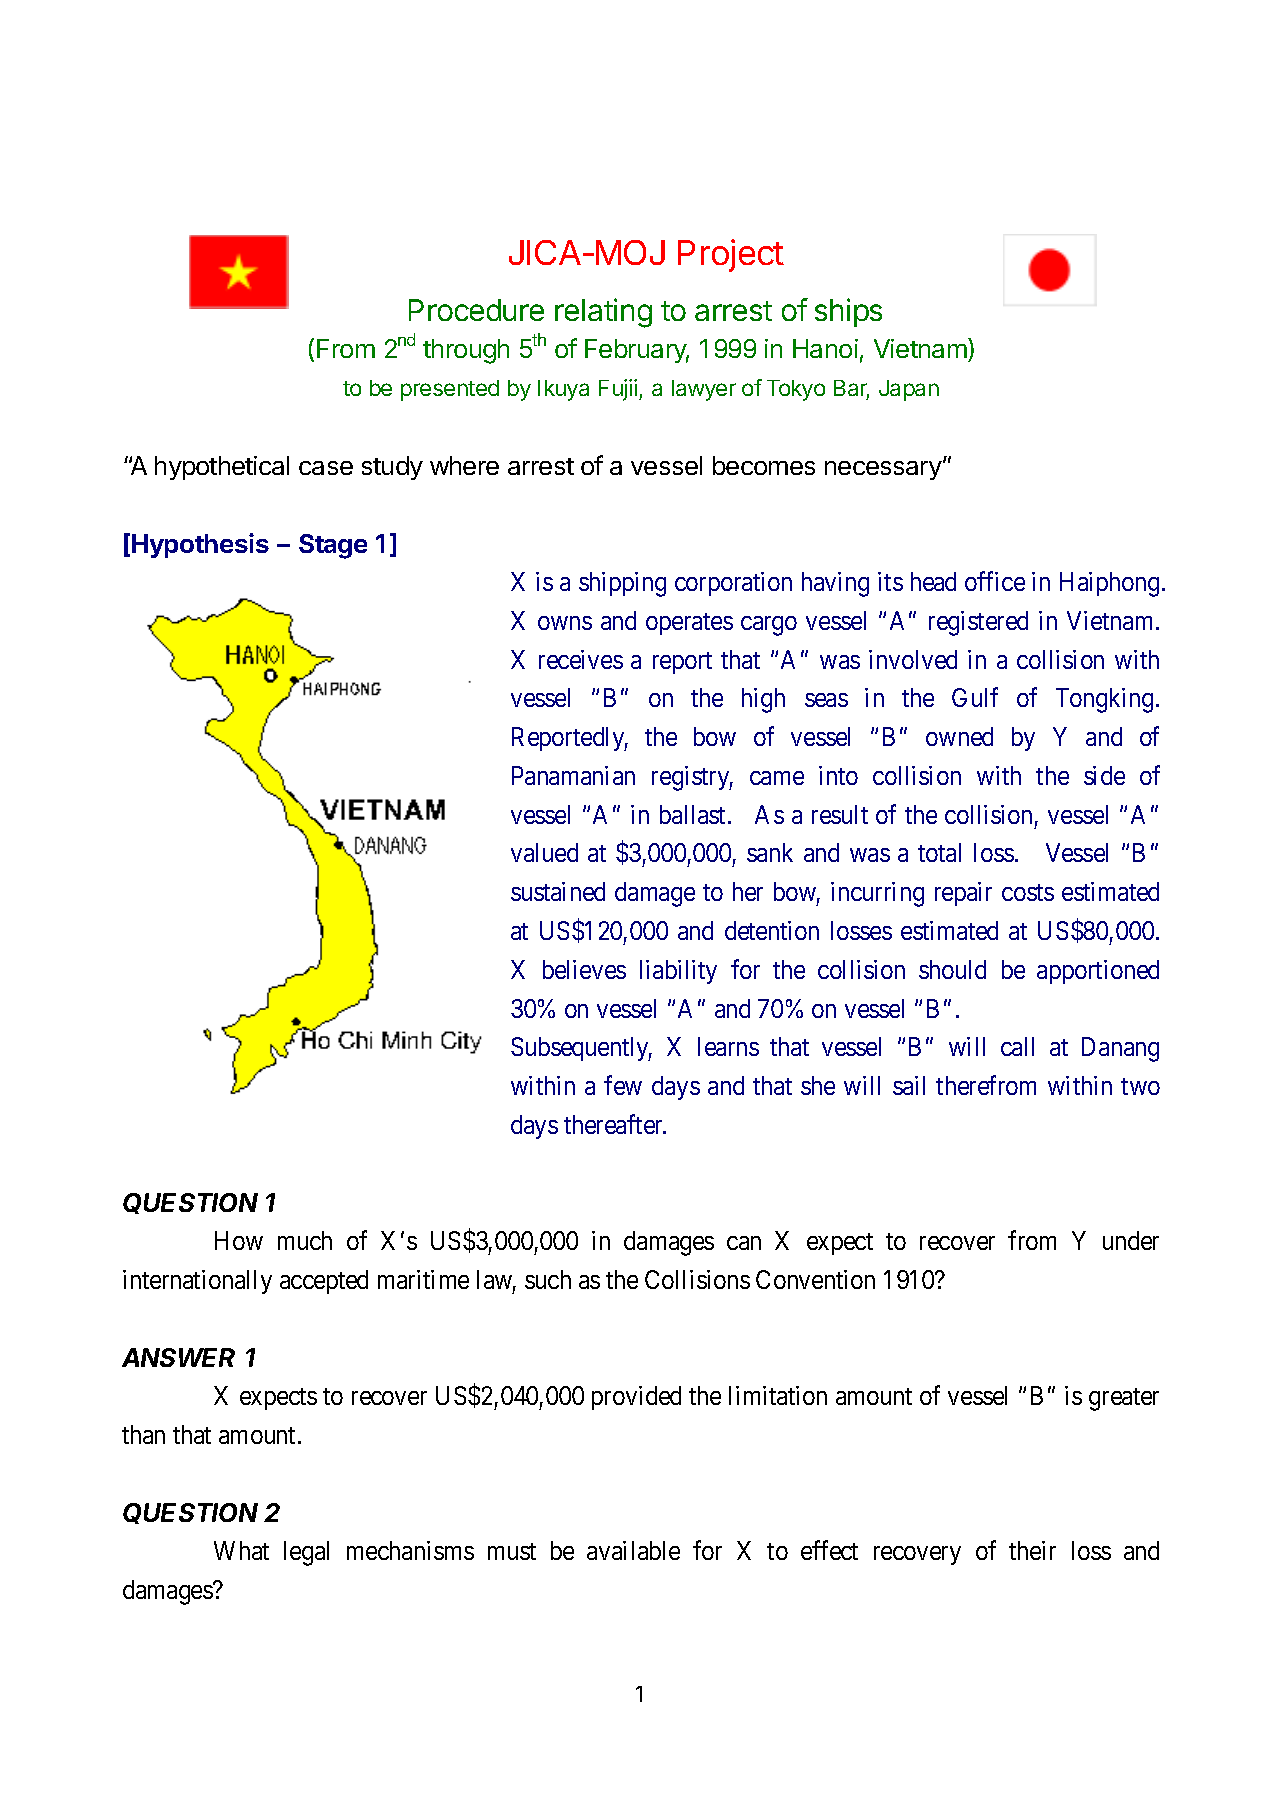 This screenshot has width=1282, height=1814. I want to click on sustained, so click(558, 891).
